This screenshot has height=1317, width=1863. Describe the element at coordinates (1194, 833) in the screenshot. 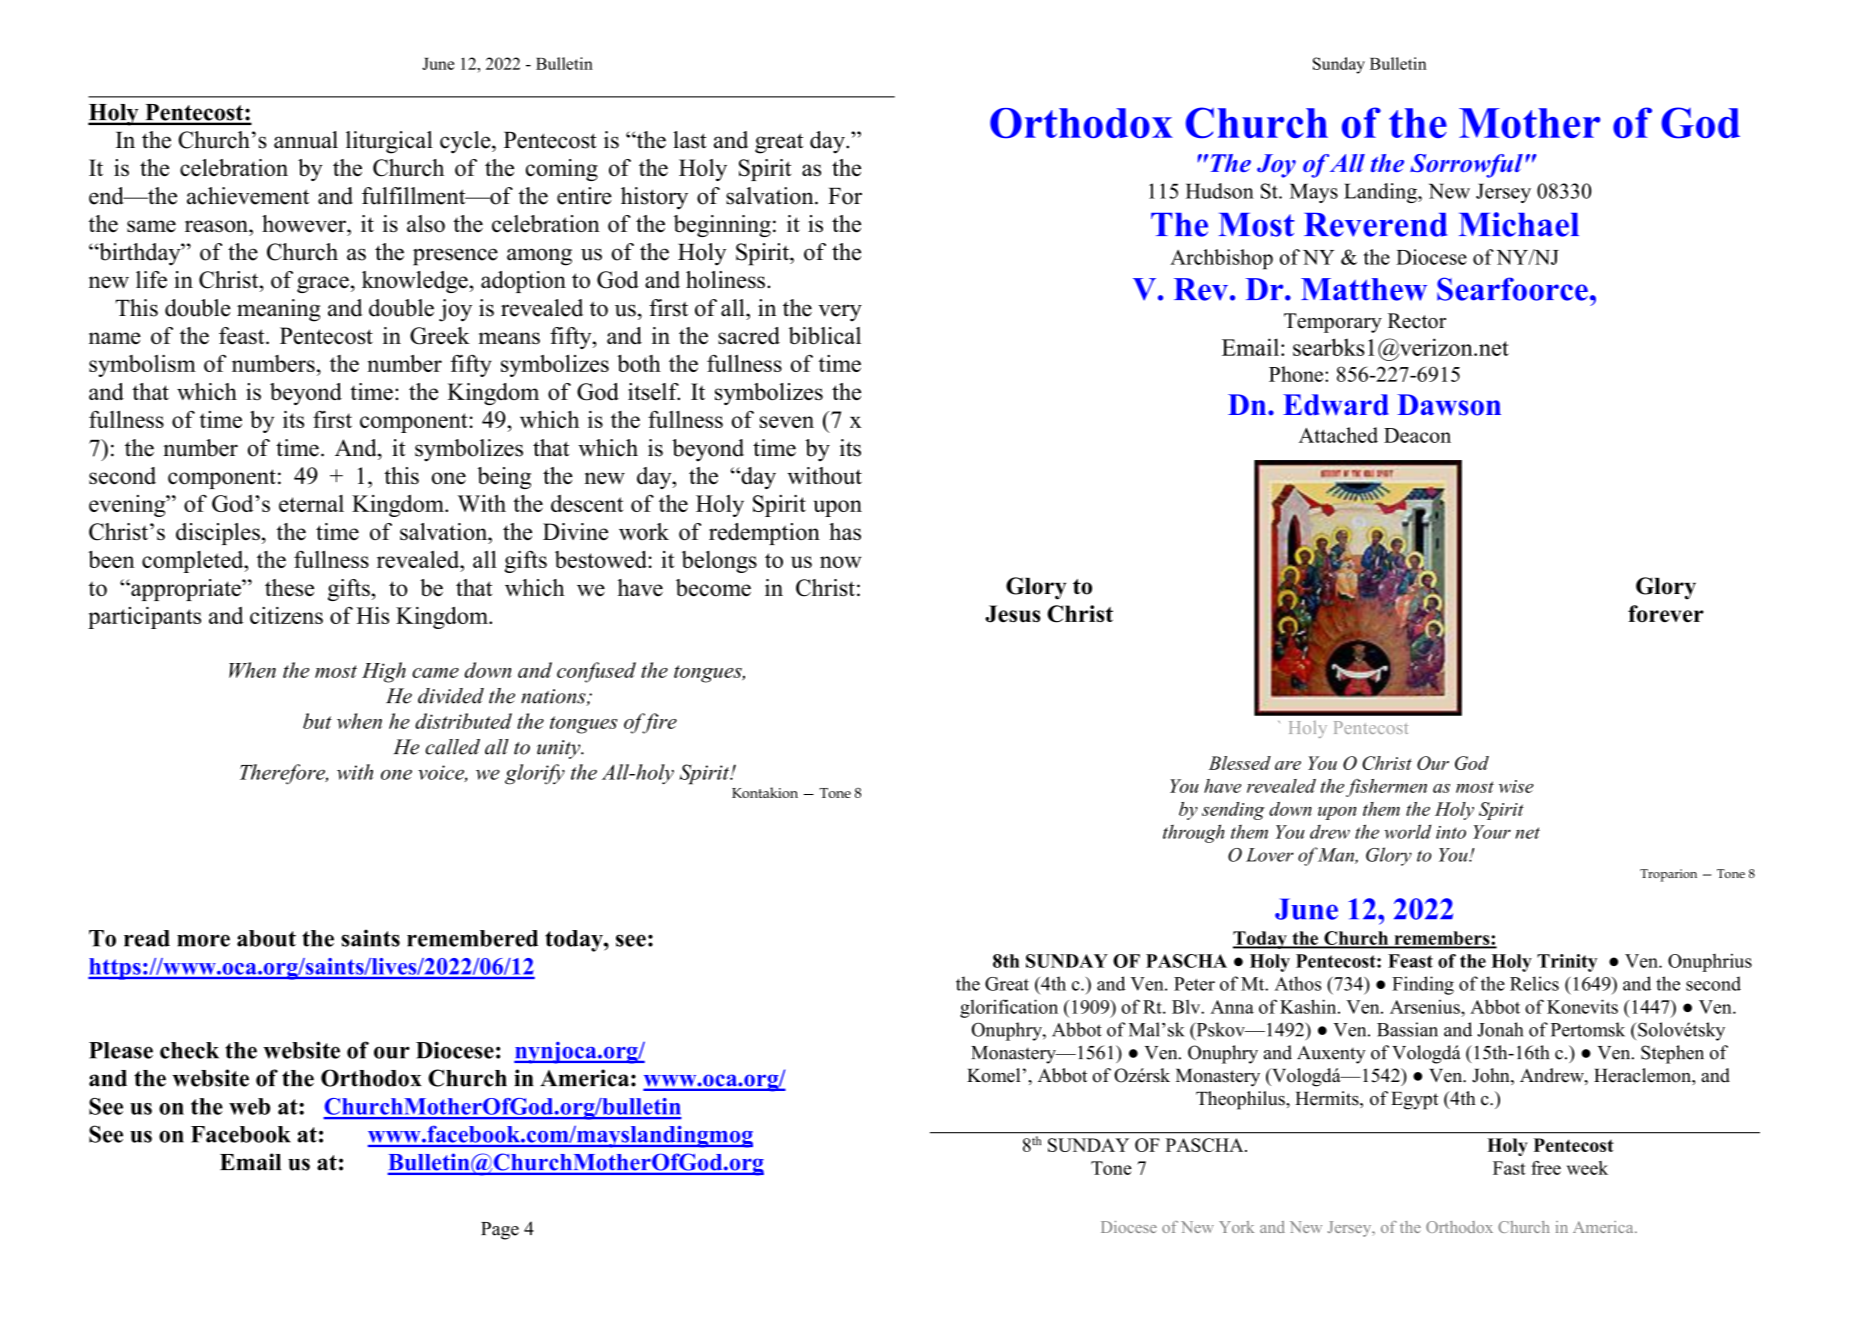

I see `through` at that location.
